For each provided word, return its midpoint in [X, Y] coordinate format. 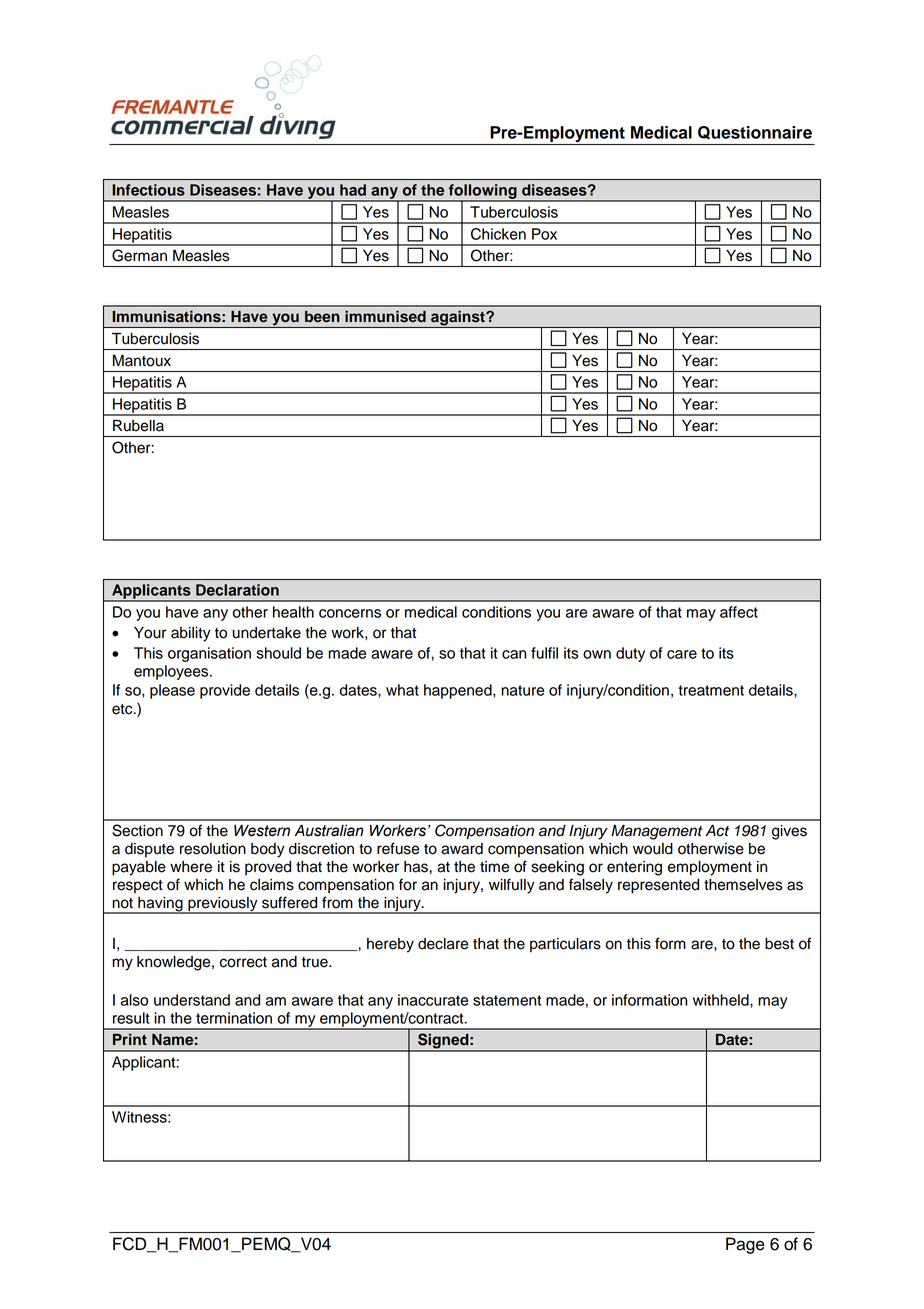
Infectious [148, 190]
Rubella [138, 426]
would [653, 849]
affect [739, 612]
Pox [544, 234]
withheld [722, 1000]
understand [192, 1000]
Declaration [237, 590]
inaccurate [433, 1000]
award [462, 849]
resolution [213, 849]
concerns [350, 613]
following [483, 193]
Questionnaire [755, 133]
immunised [385, 316]
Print [130, 1039]
